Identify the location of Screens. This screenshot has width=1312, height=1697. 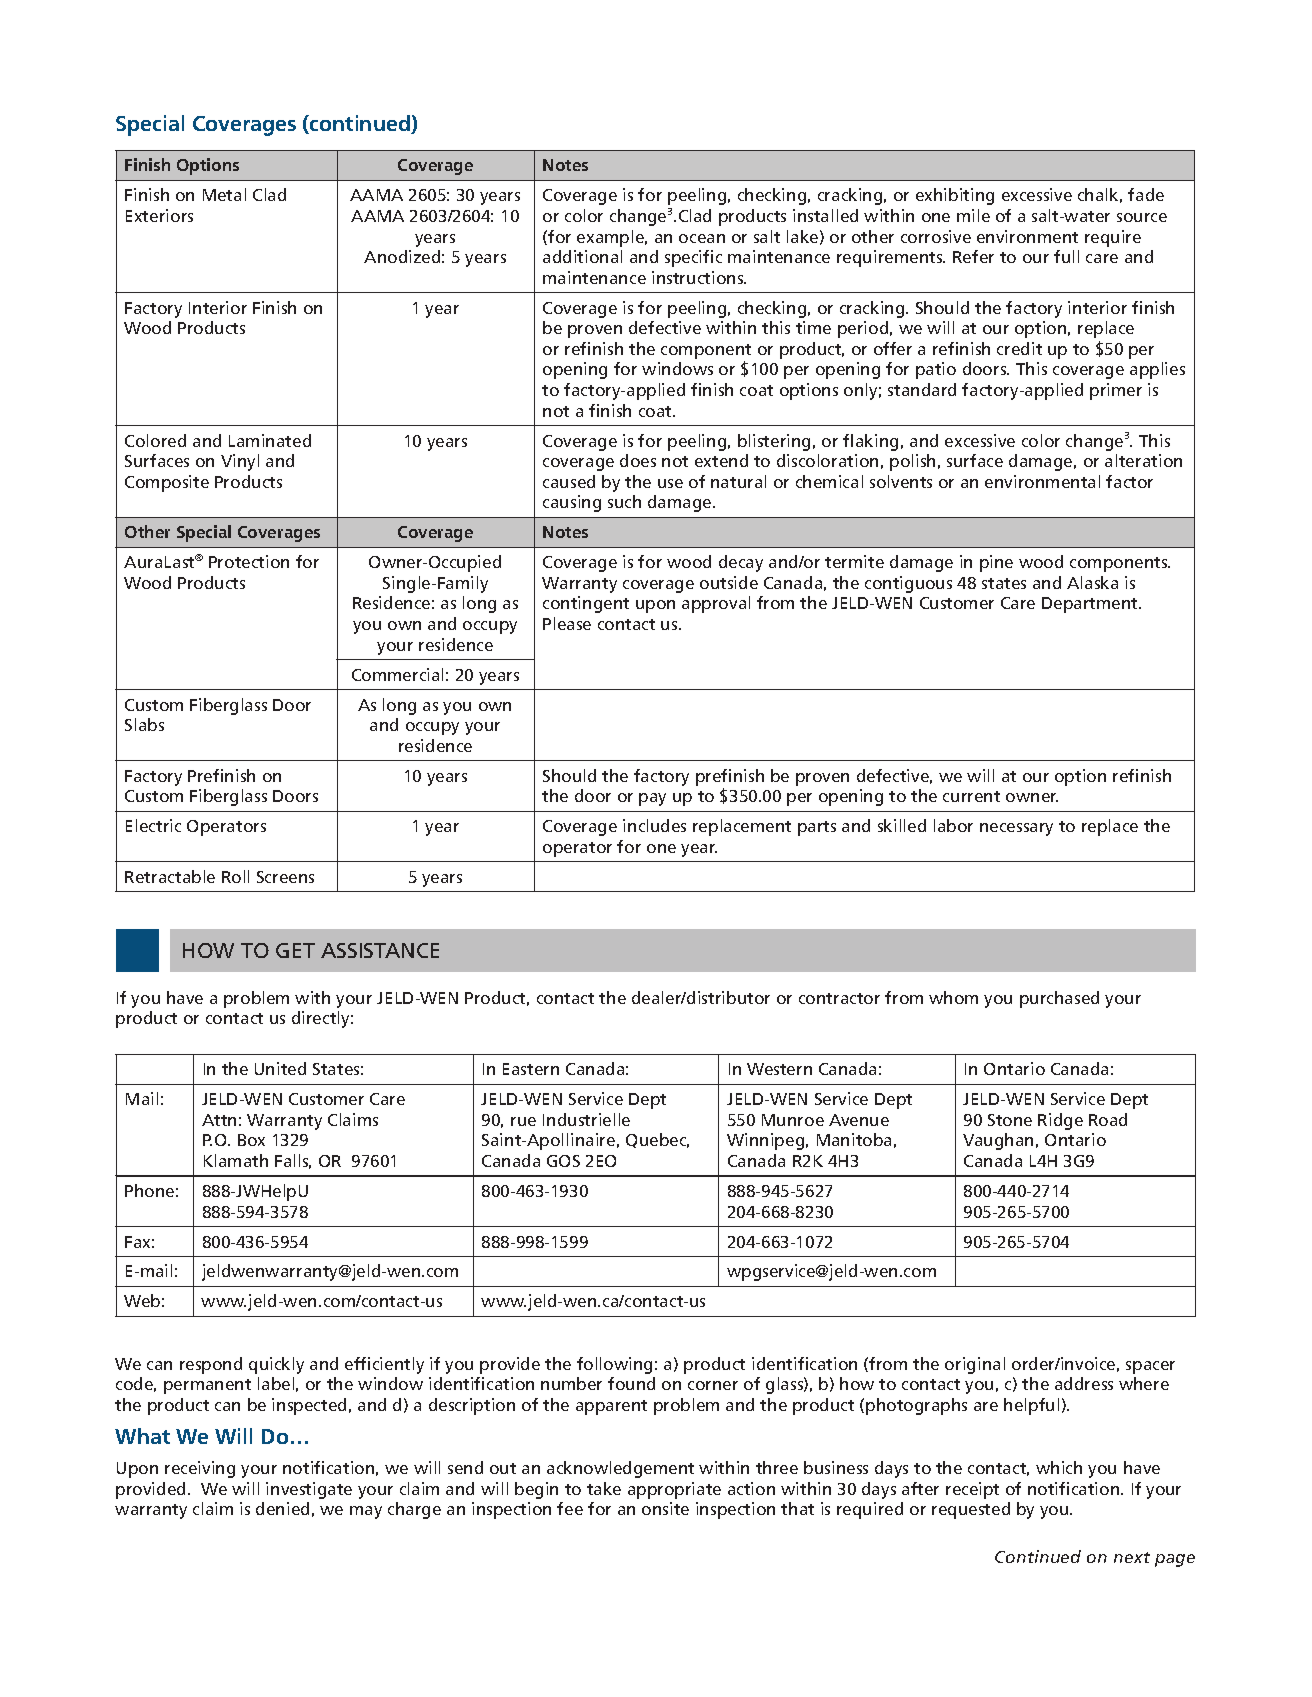
(285, 877).
